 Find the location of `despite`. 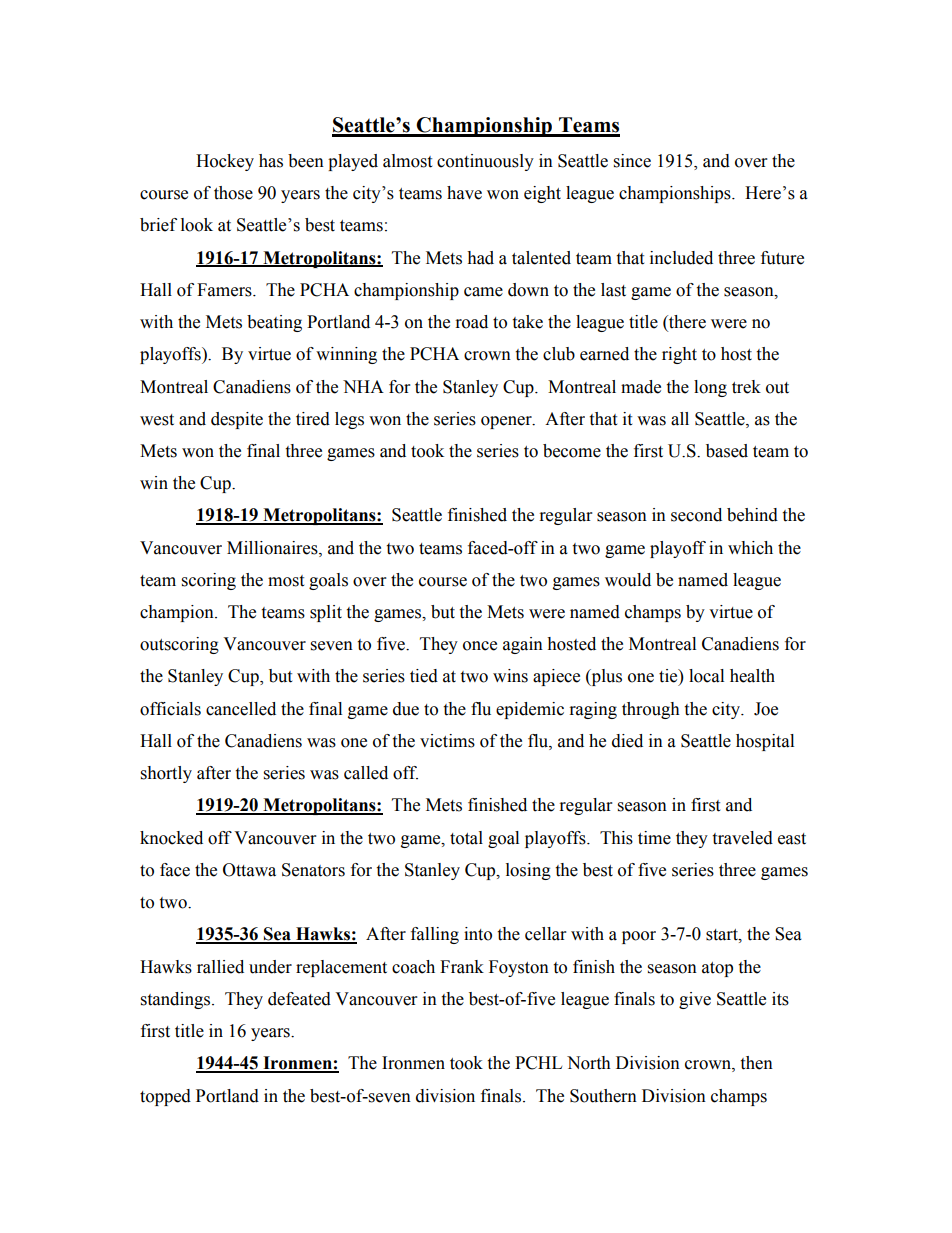

despite is located at coordinates (237, 420).
